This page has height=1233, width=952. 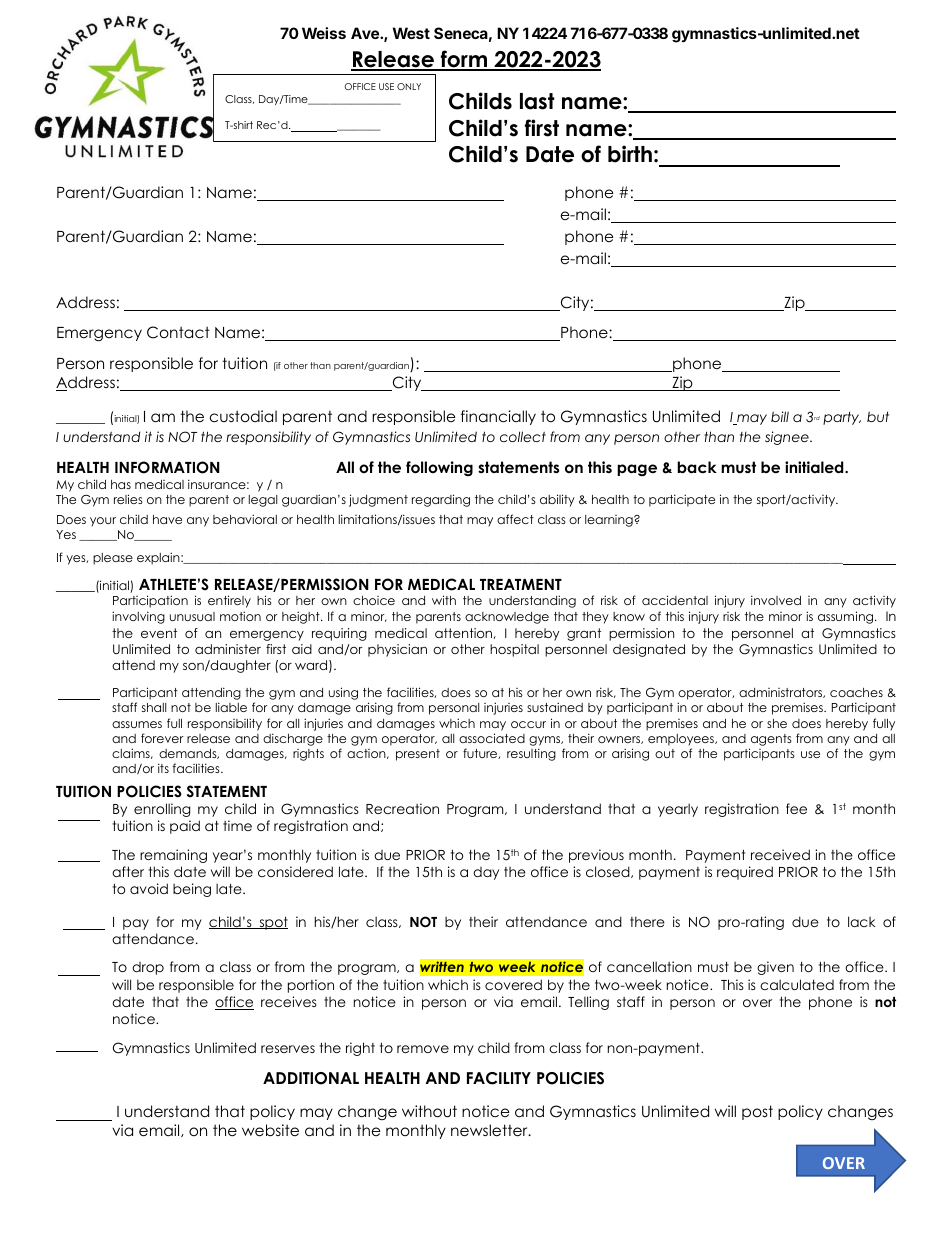 I want to click on being, so click(x=192, y=890).
